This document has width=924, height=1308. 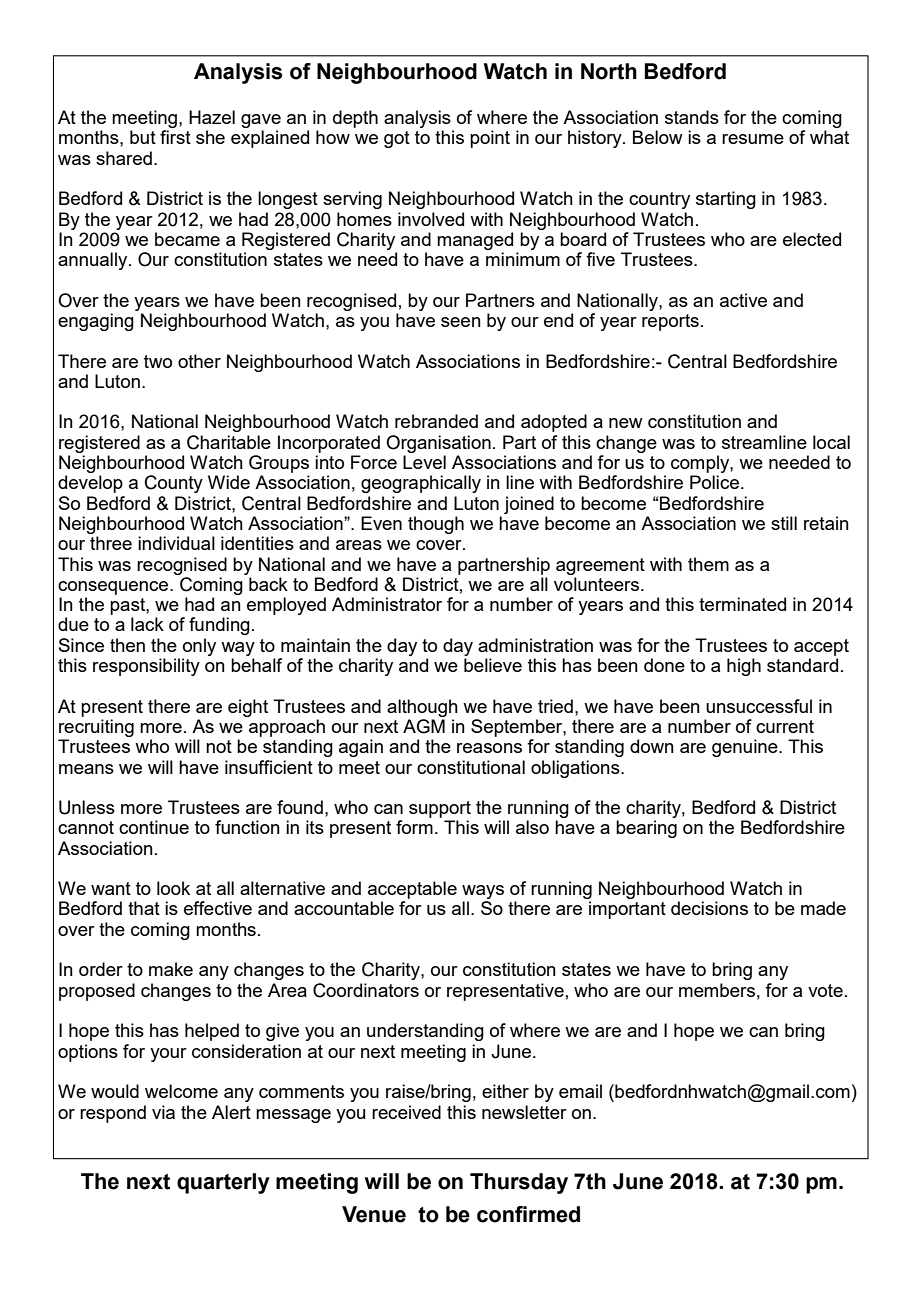 I want to click on point, so click(x=490, y=139).
